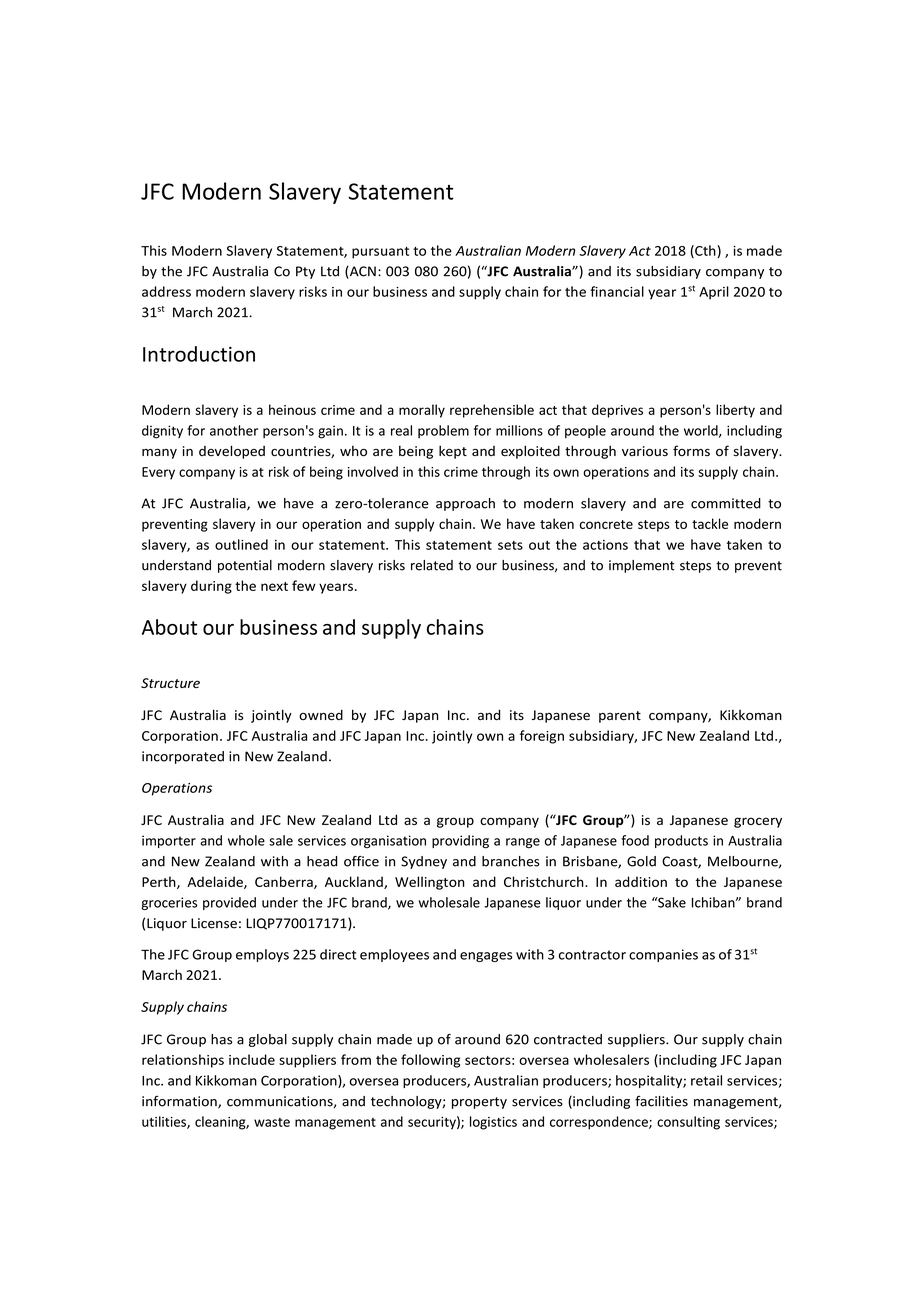  What do you see at coordinates (620, 717) in the image?
I see `parent` at bounding box center [620, 717].
